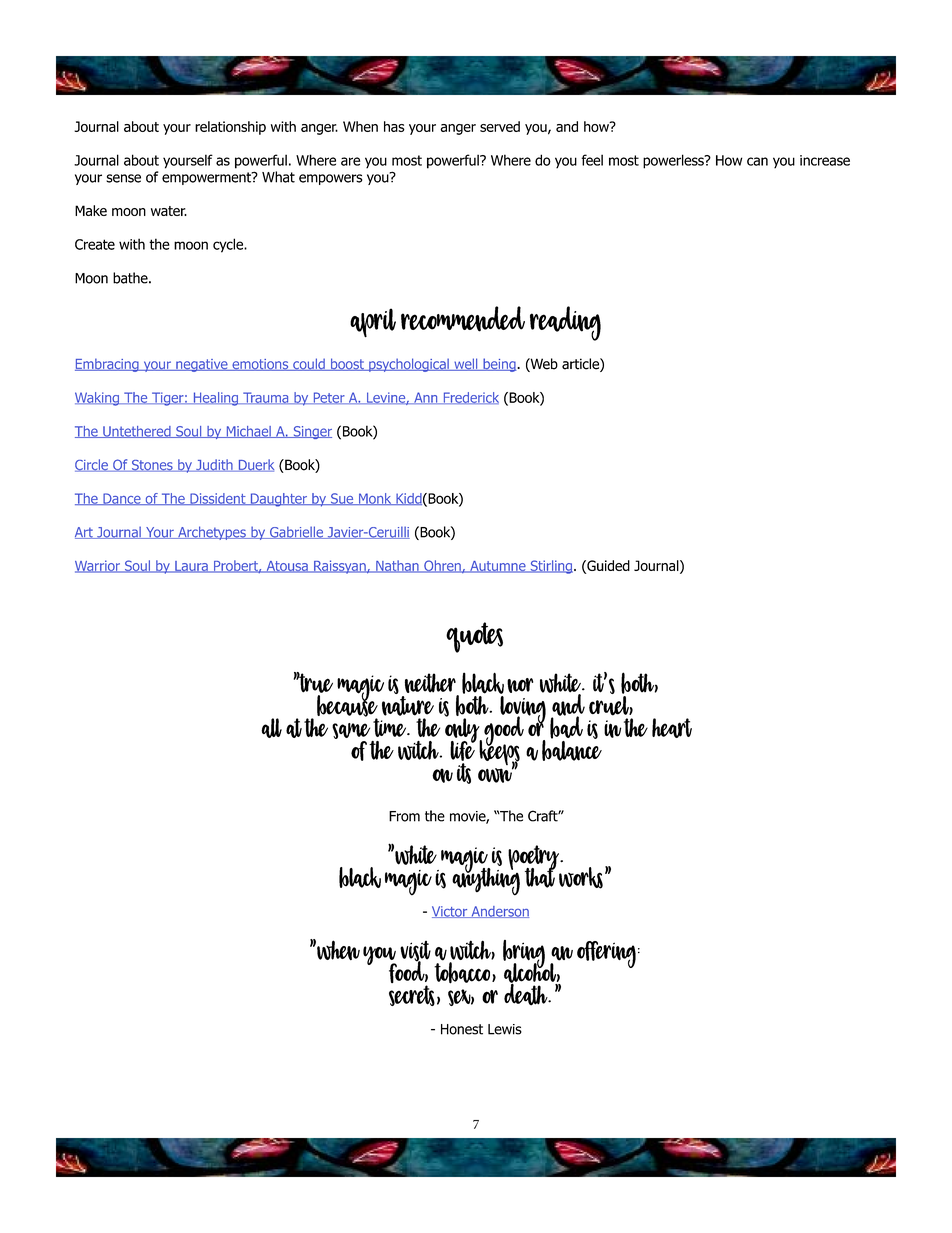 The image size is (952, 1233). Describe the element at coordinates (230, 128) in the page. I see `relationship` at that location.
